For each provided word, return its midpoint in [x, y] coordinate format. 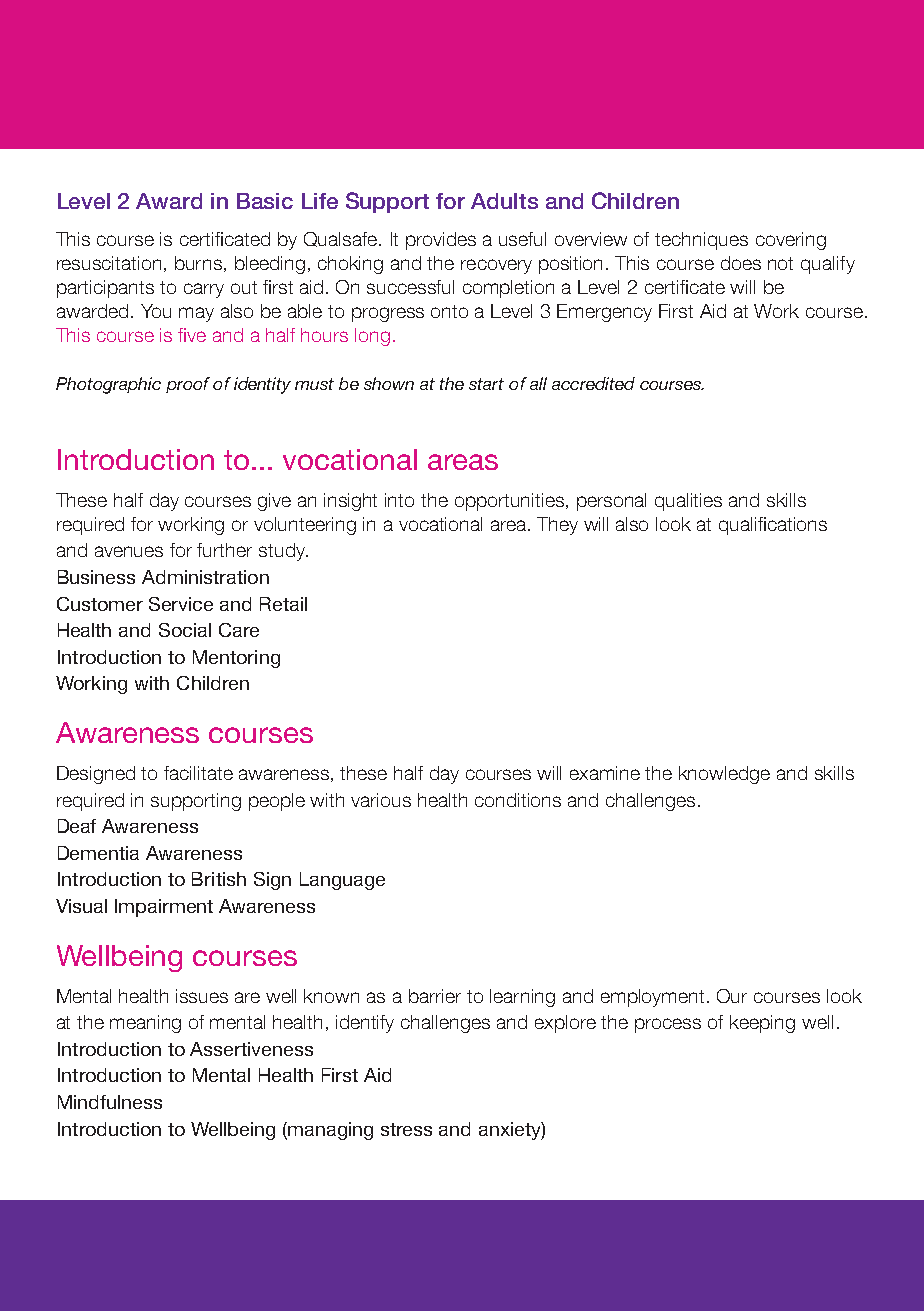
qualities [688, 502]
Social [185, 630]
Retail [283, 604]
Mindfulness [110, 1102]
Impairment [164, 908]
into [399, 500]
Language [342, 881]
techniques [701, 241]
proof [188, 385]
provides [441, 241]
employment [654, 998]
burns [200, 264]
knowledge [724, 775]
